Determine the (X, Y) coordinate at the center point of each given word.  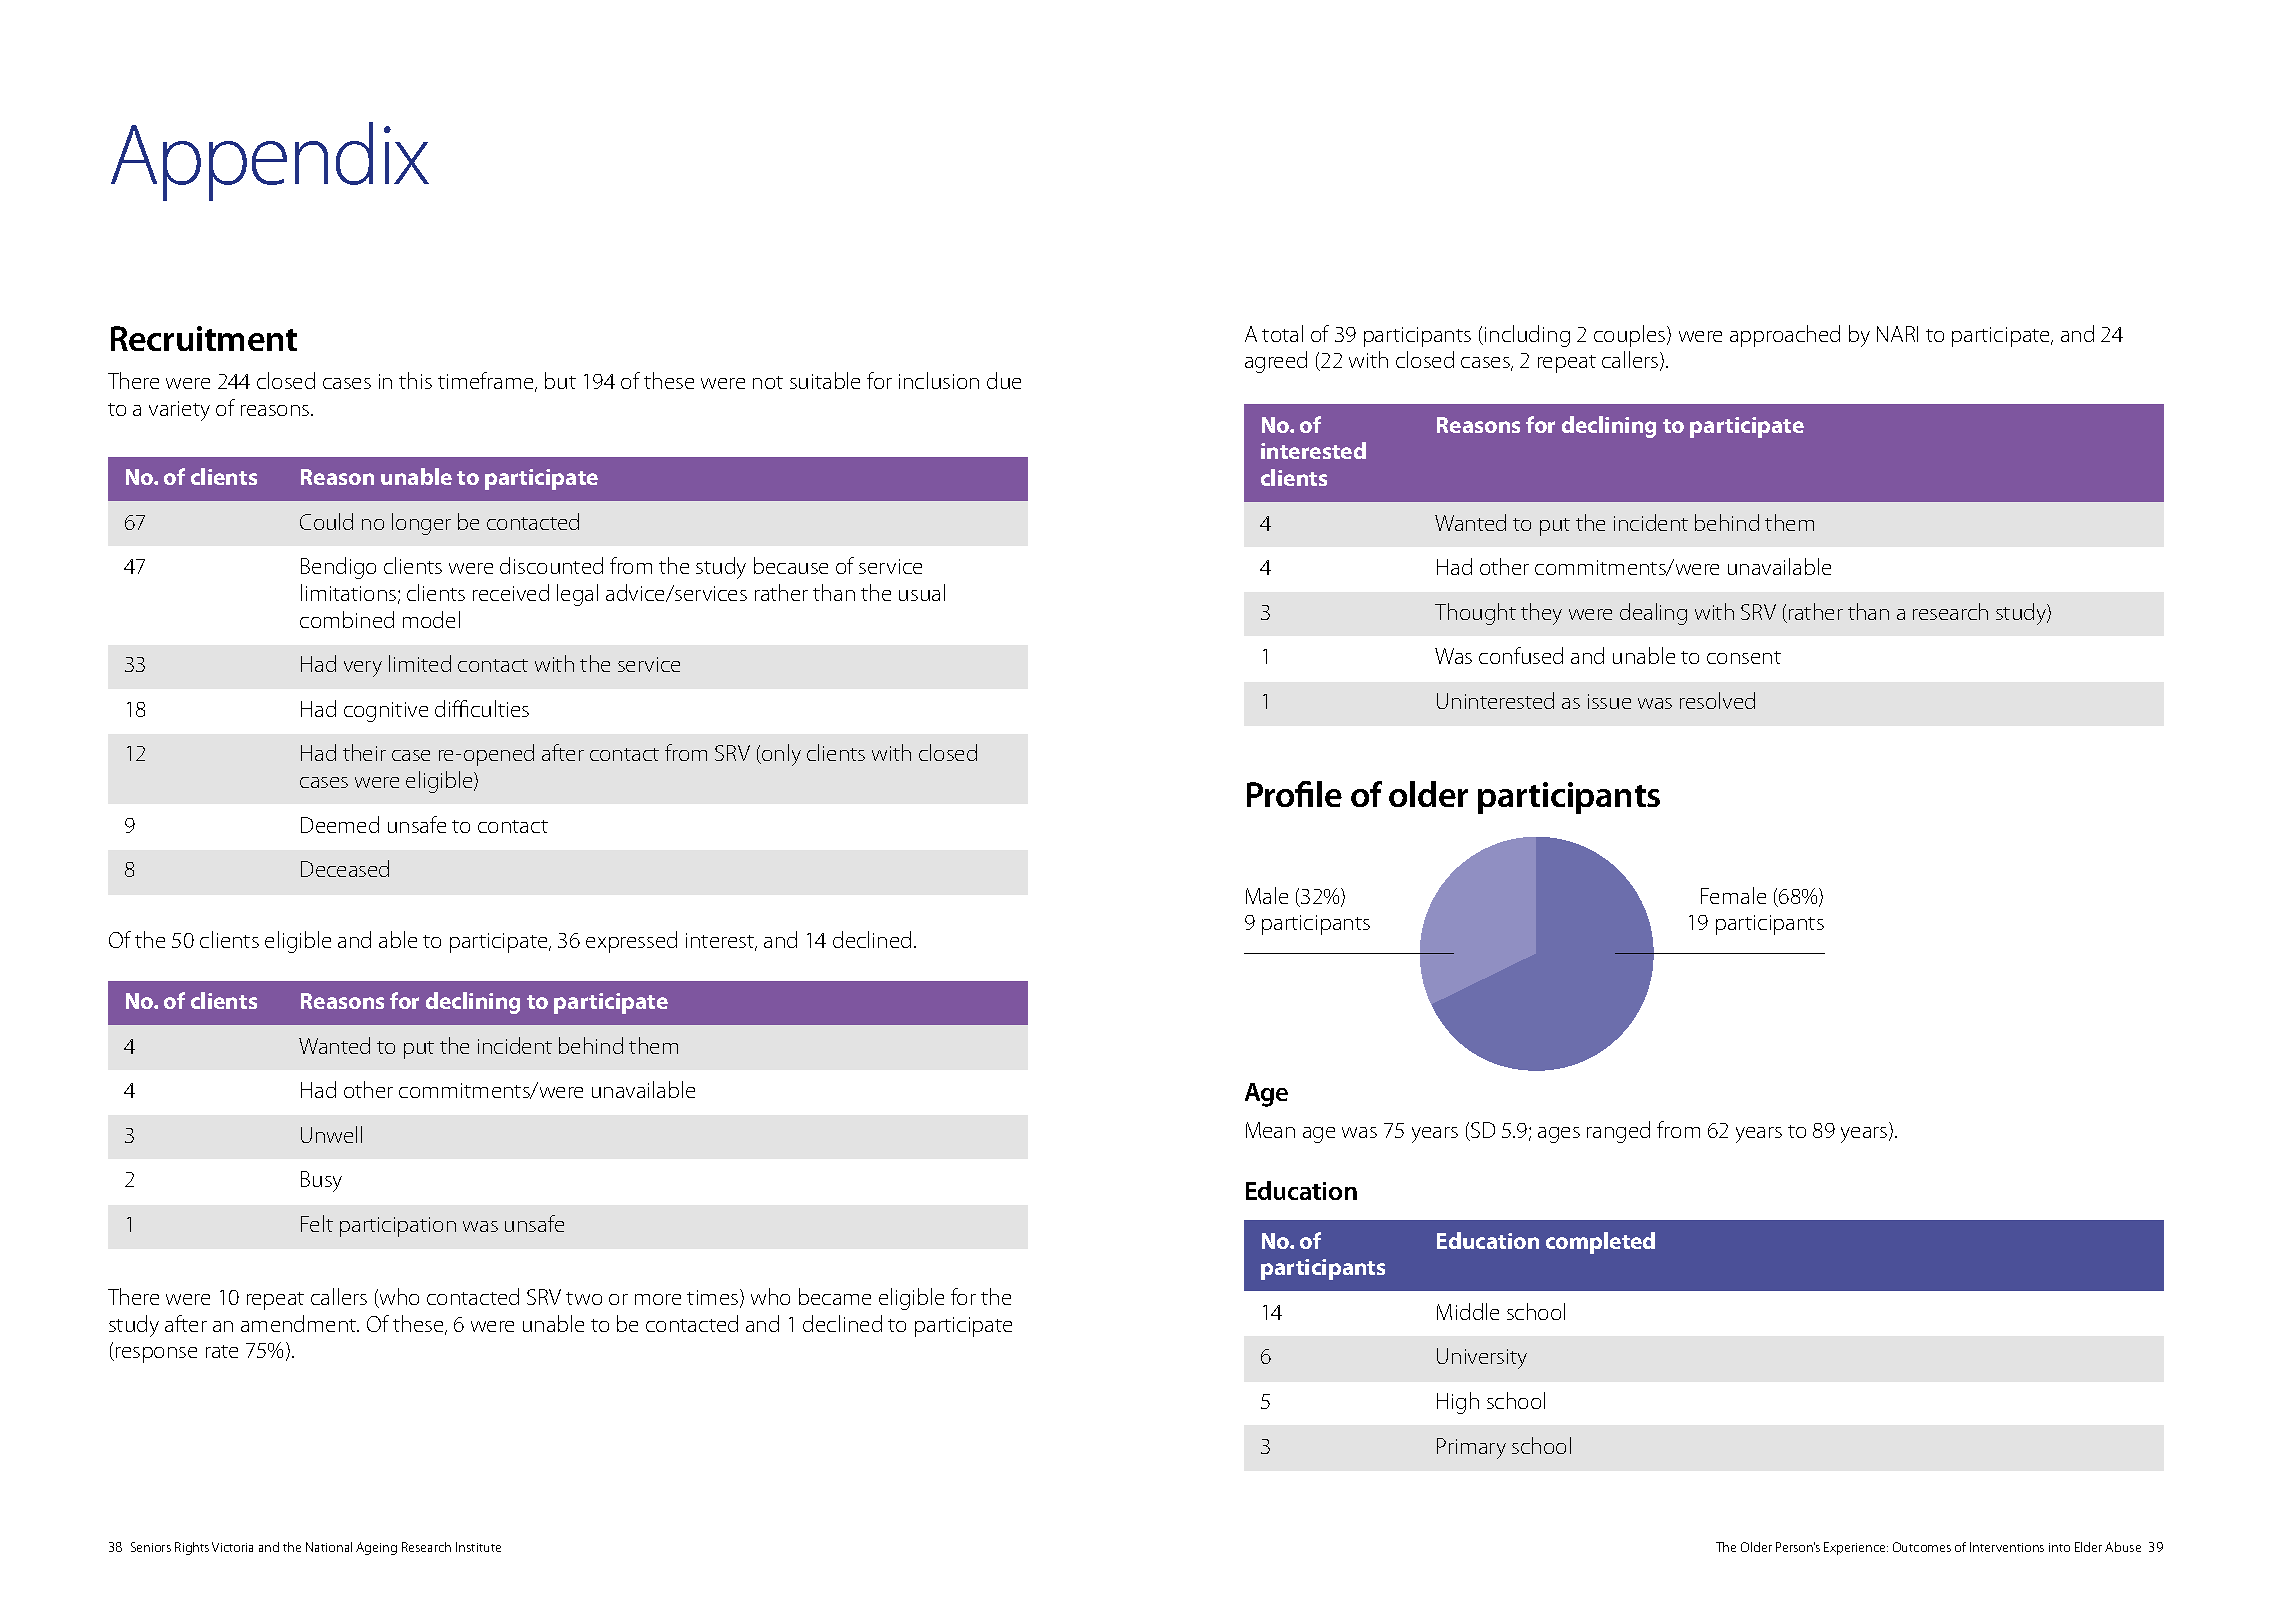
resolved (1717, 700)
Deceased (345, 868)
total (1282, 333)
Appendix (270, 161)
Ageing (376, 1548)
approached (1785, 336)
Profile (1294, 794)
